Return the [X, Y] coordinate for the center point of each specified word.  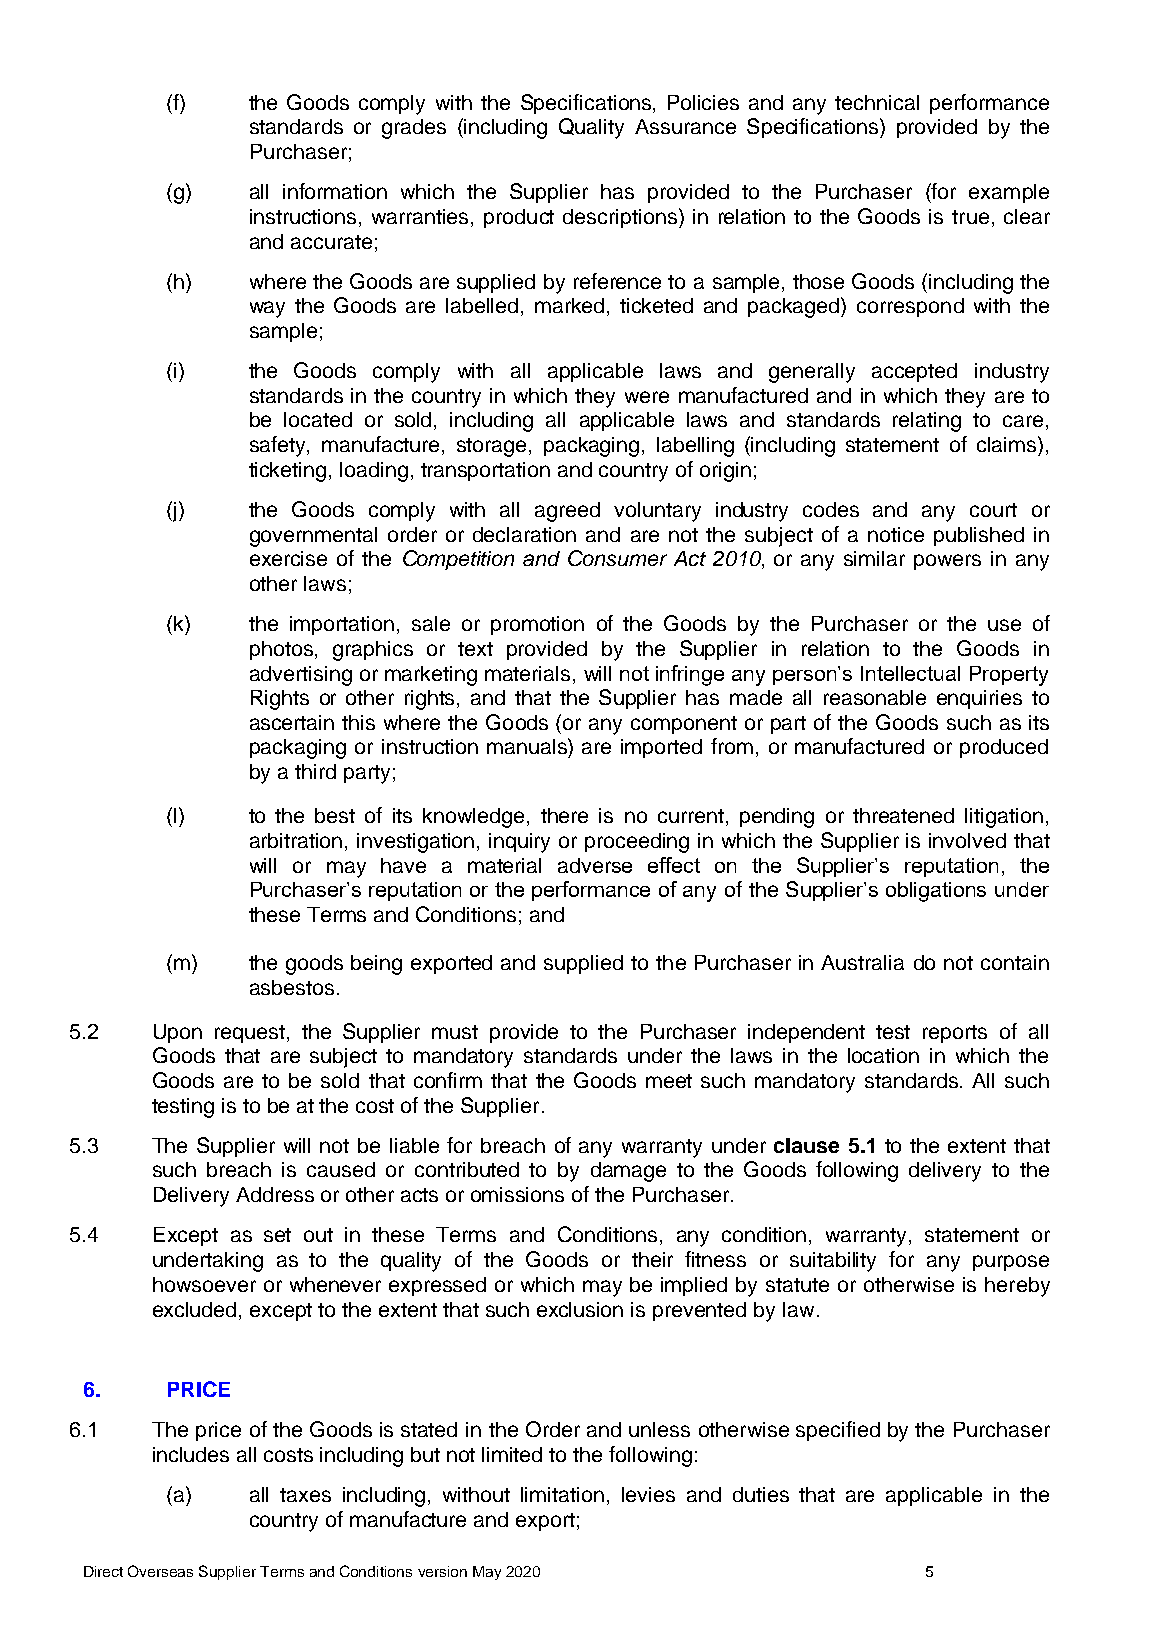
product [519, 218]
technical [877, 102]
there [564, 815]
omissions [517, 1194]
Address [275, 1194]
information [335, 191]
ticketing [287, 472]
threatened [903, 815]
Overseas [160, 1571]
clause [806, 1145]
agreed [567, 512]
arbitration [296, 840]
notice [896, 534]
